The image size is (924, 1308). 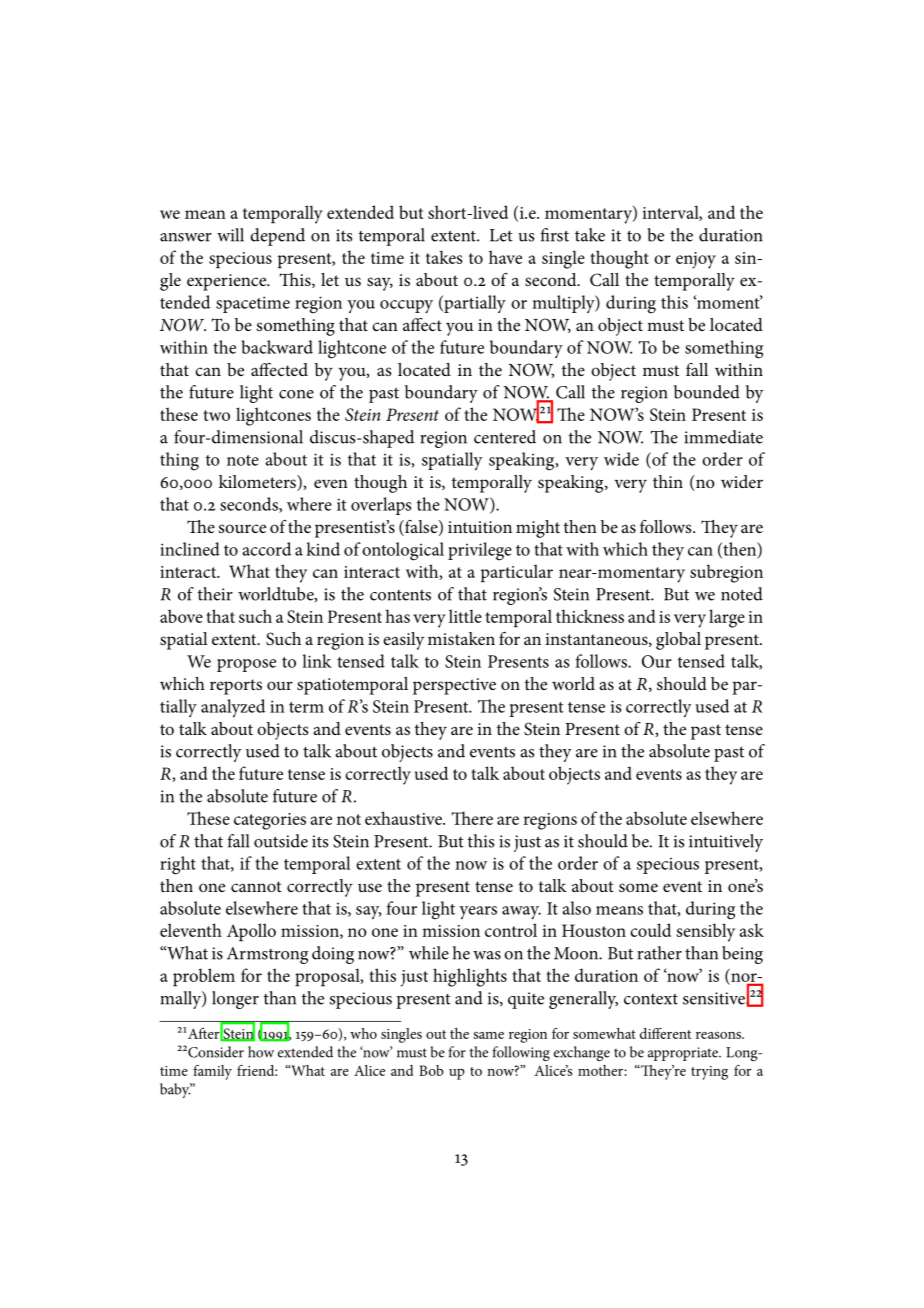 I want to click on Bob, so click(x=431, y=1070).
